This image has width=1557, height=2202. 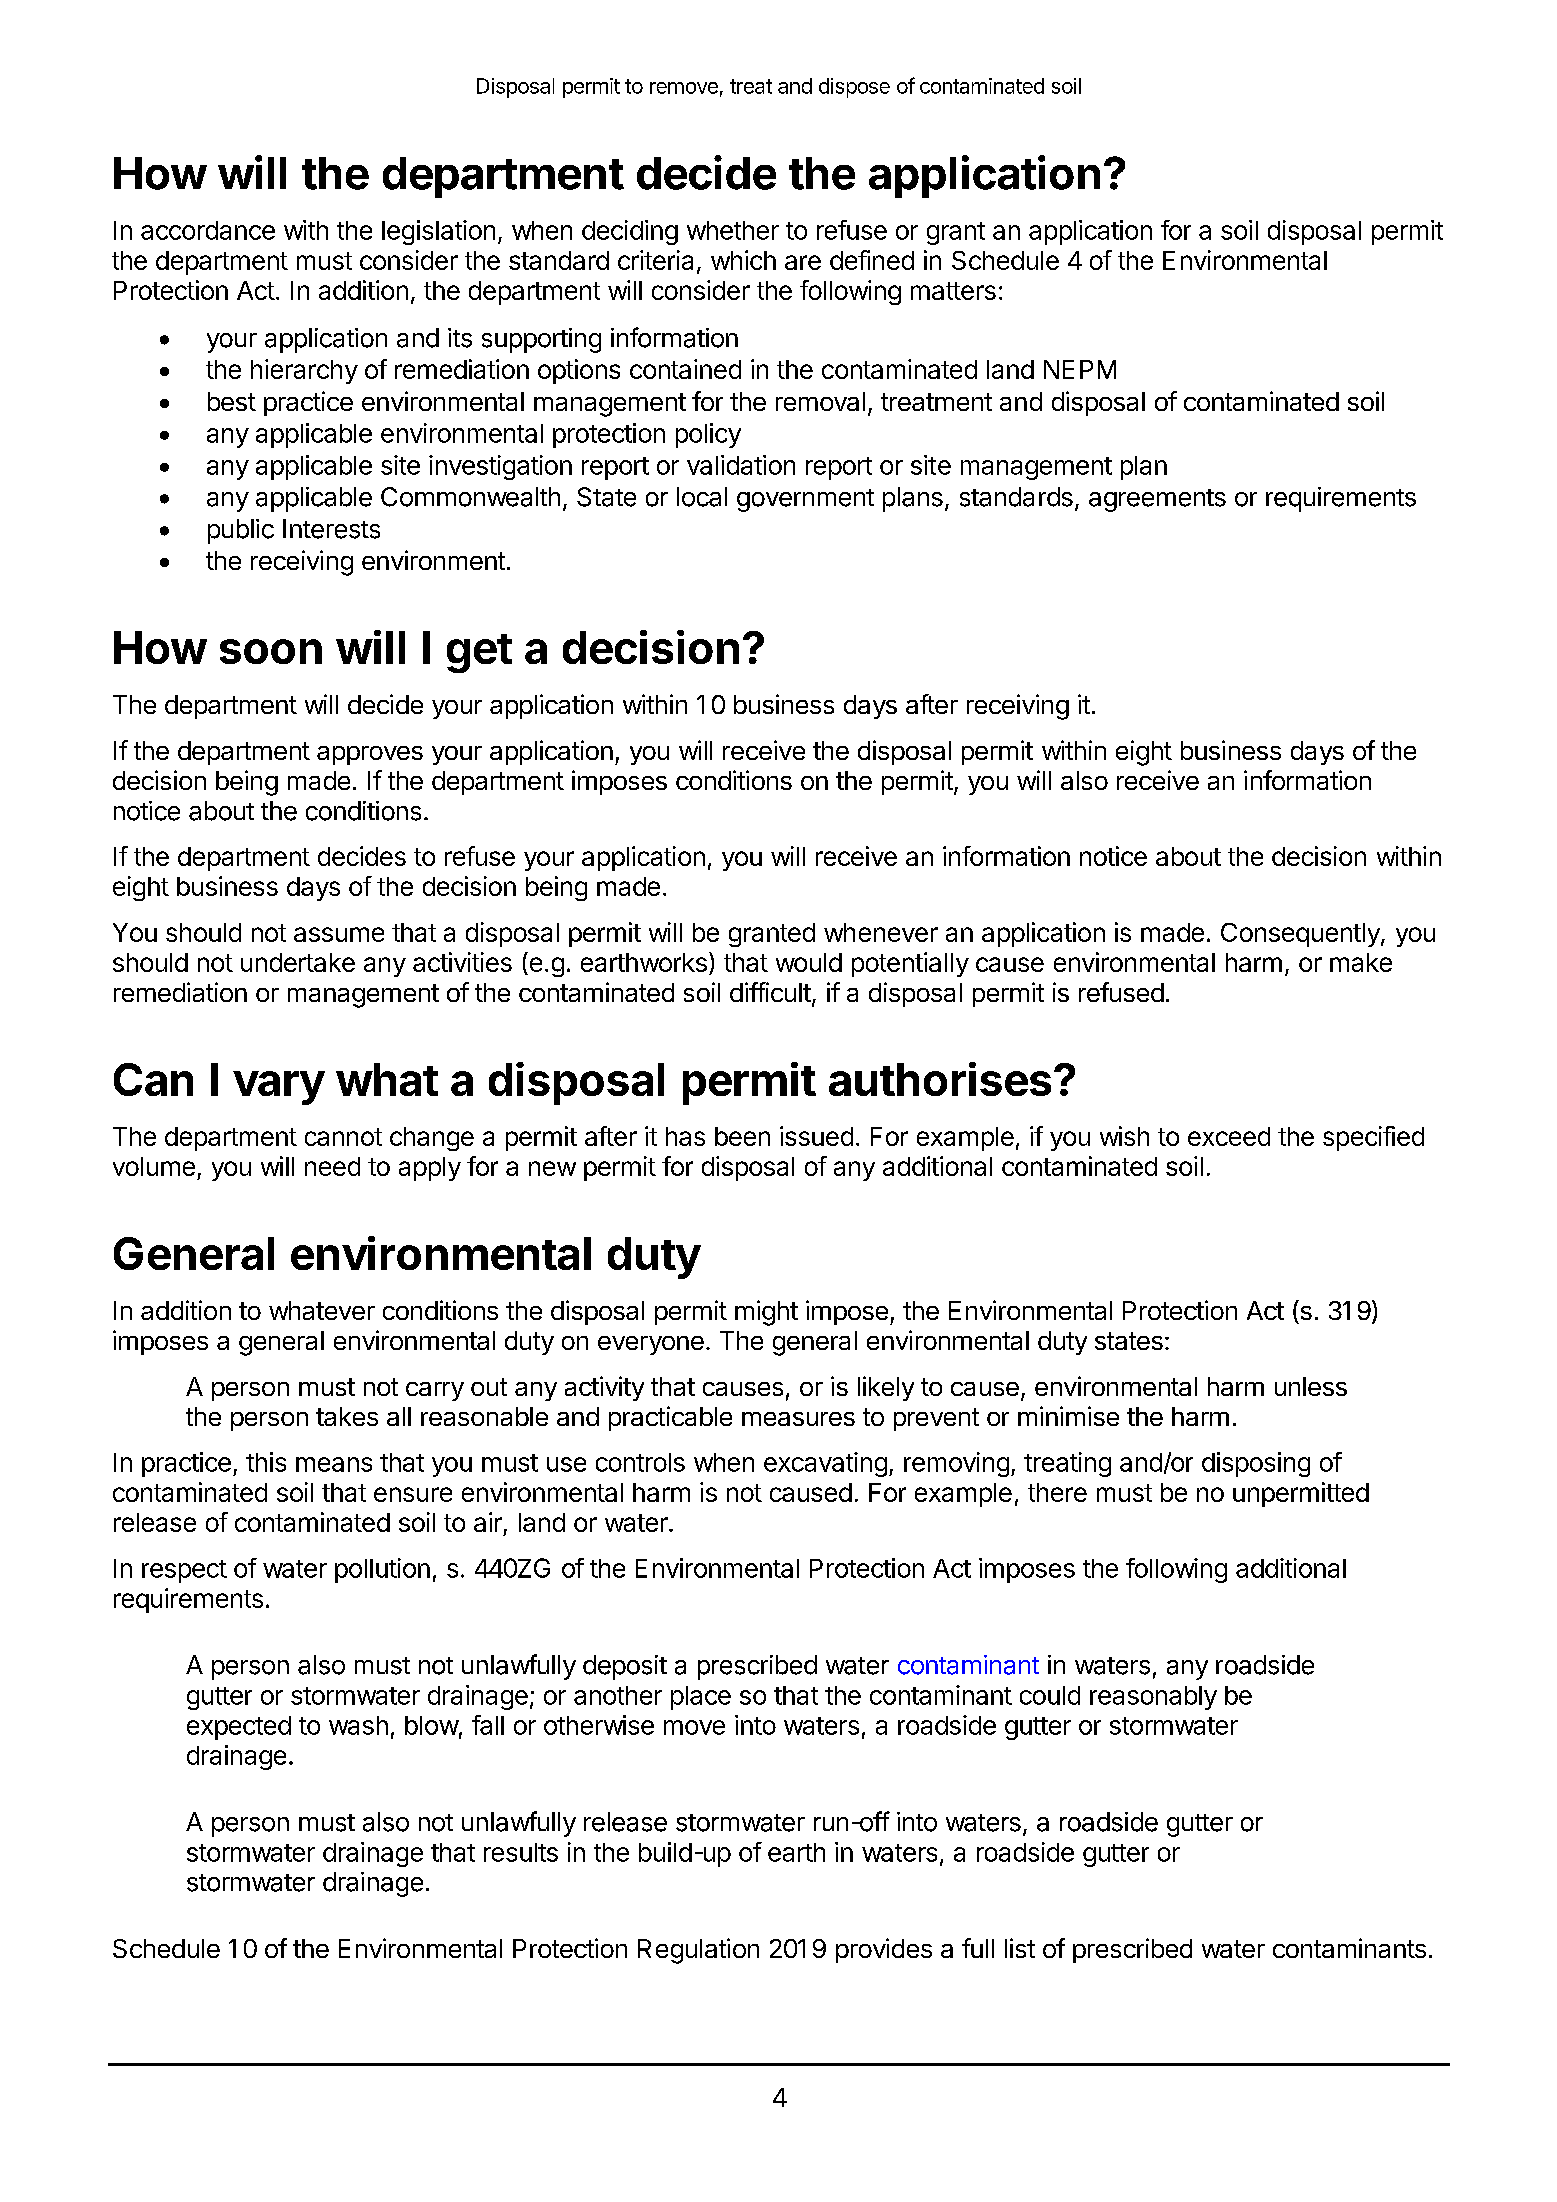 I want to click on government, so click(x=805, y=500).
